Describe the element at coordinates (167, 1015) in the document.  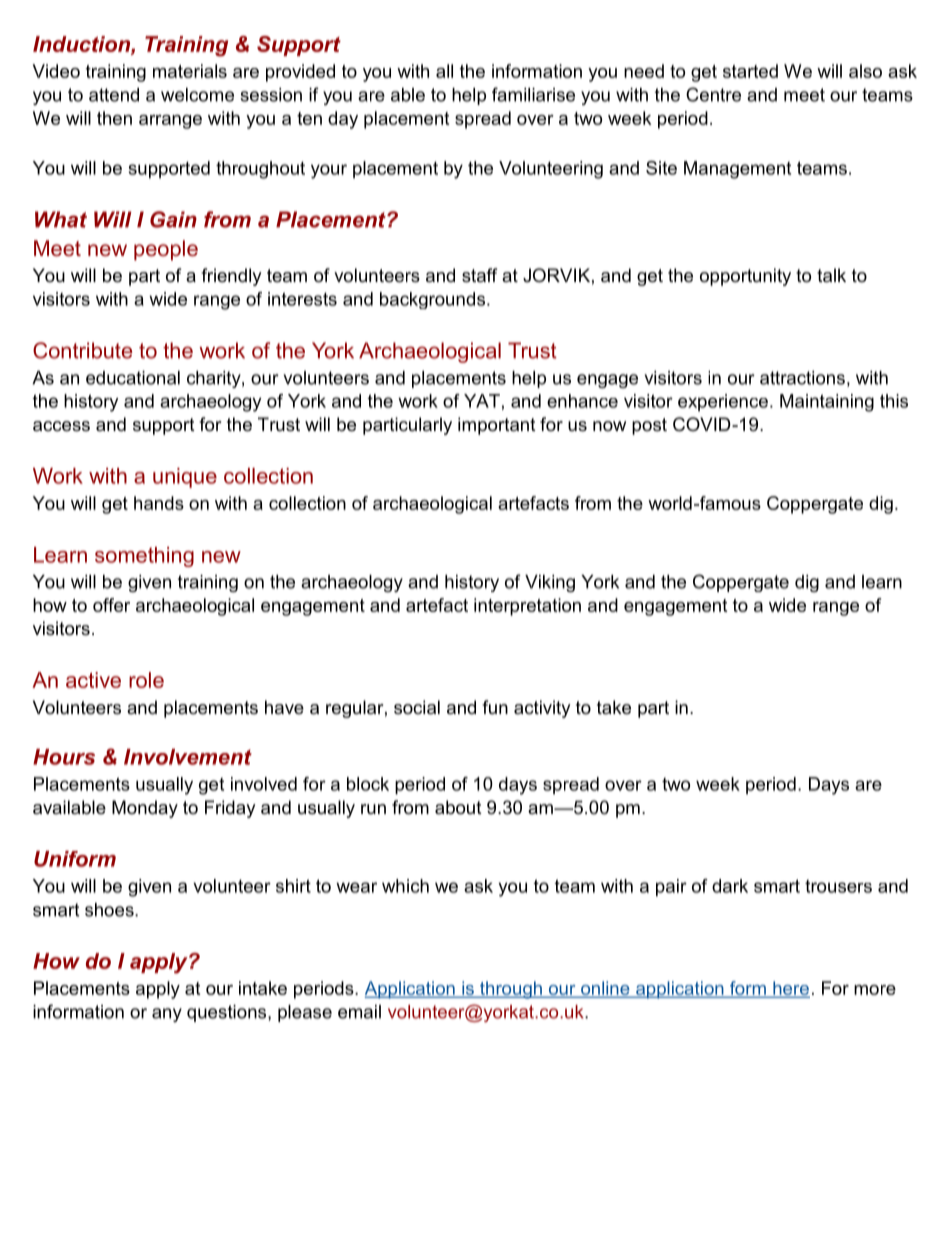
I see `any` at that location.
